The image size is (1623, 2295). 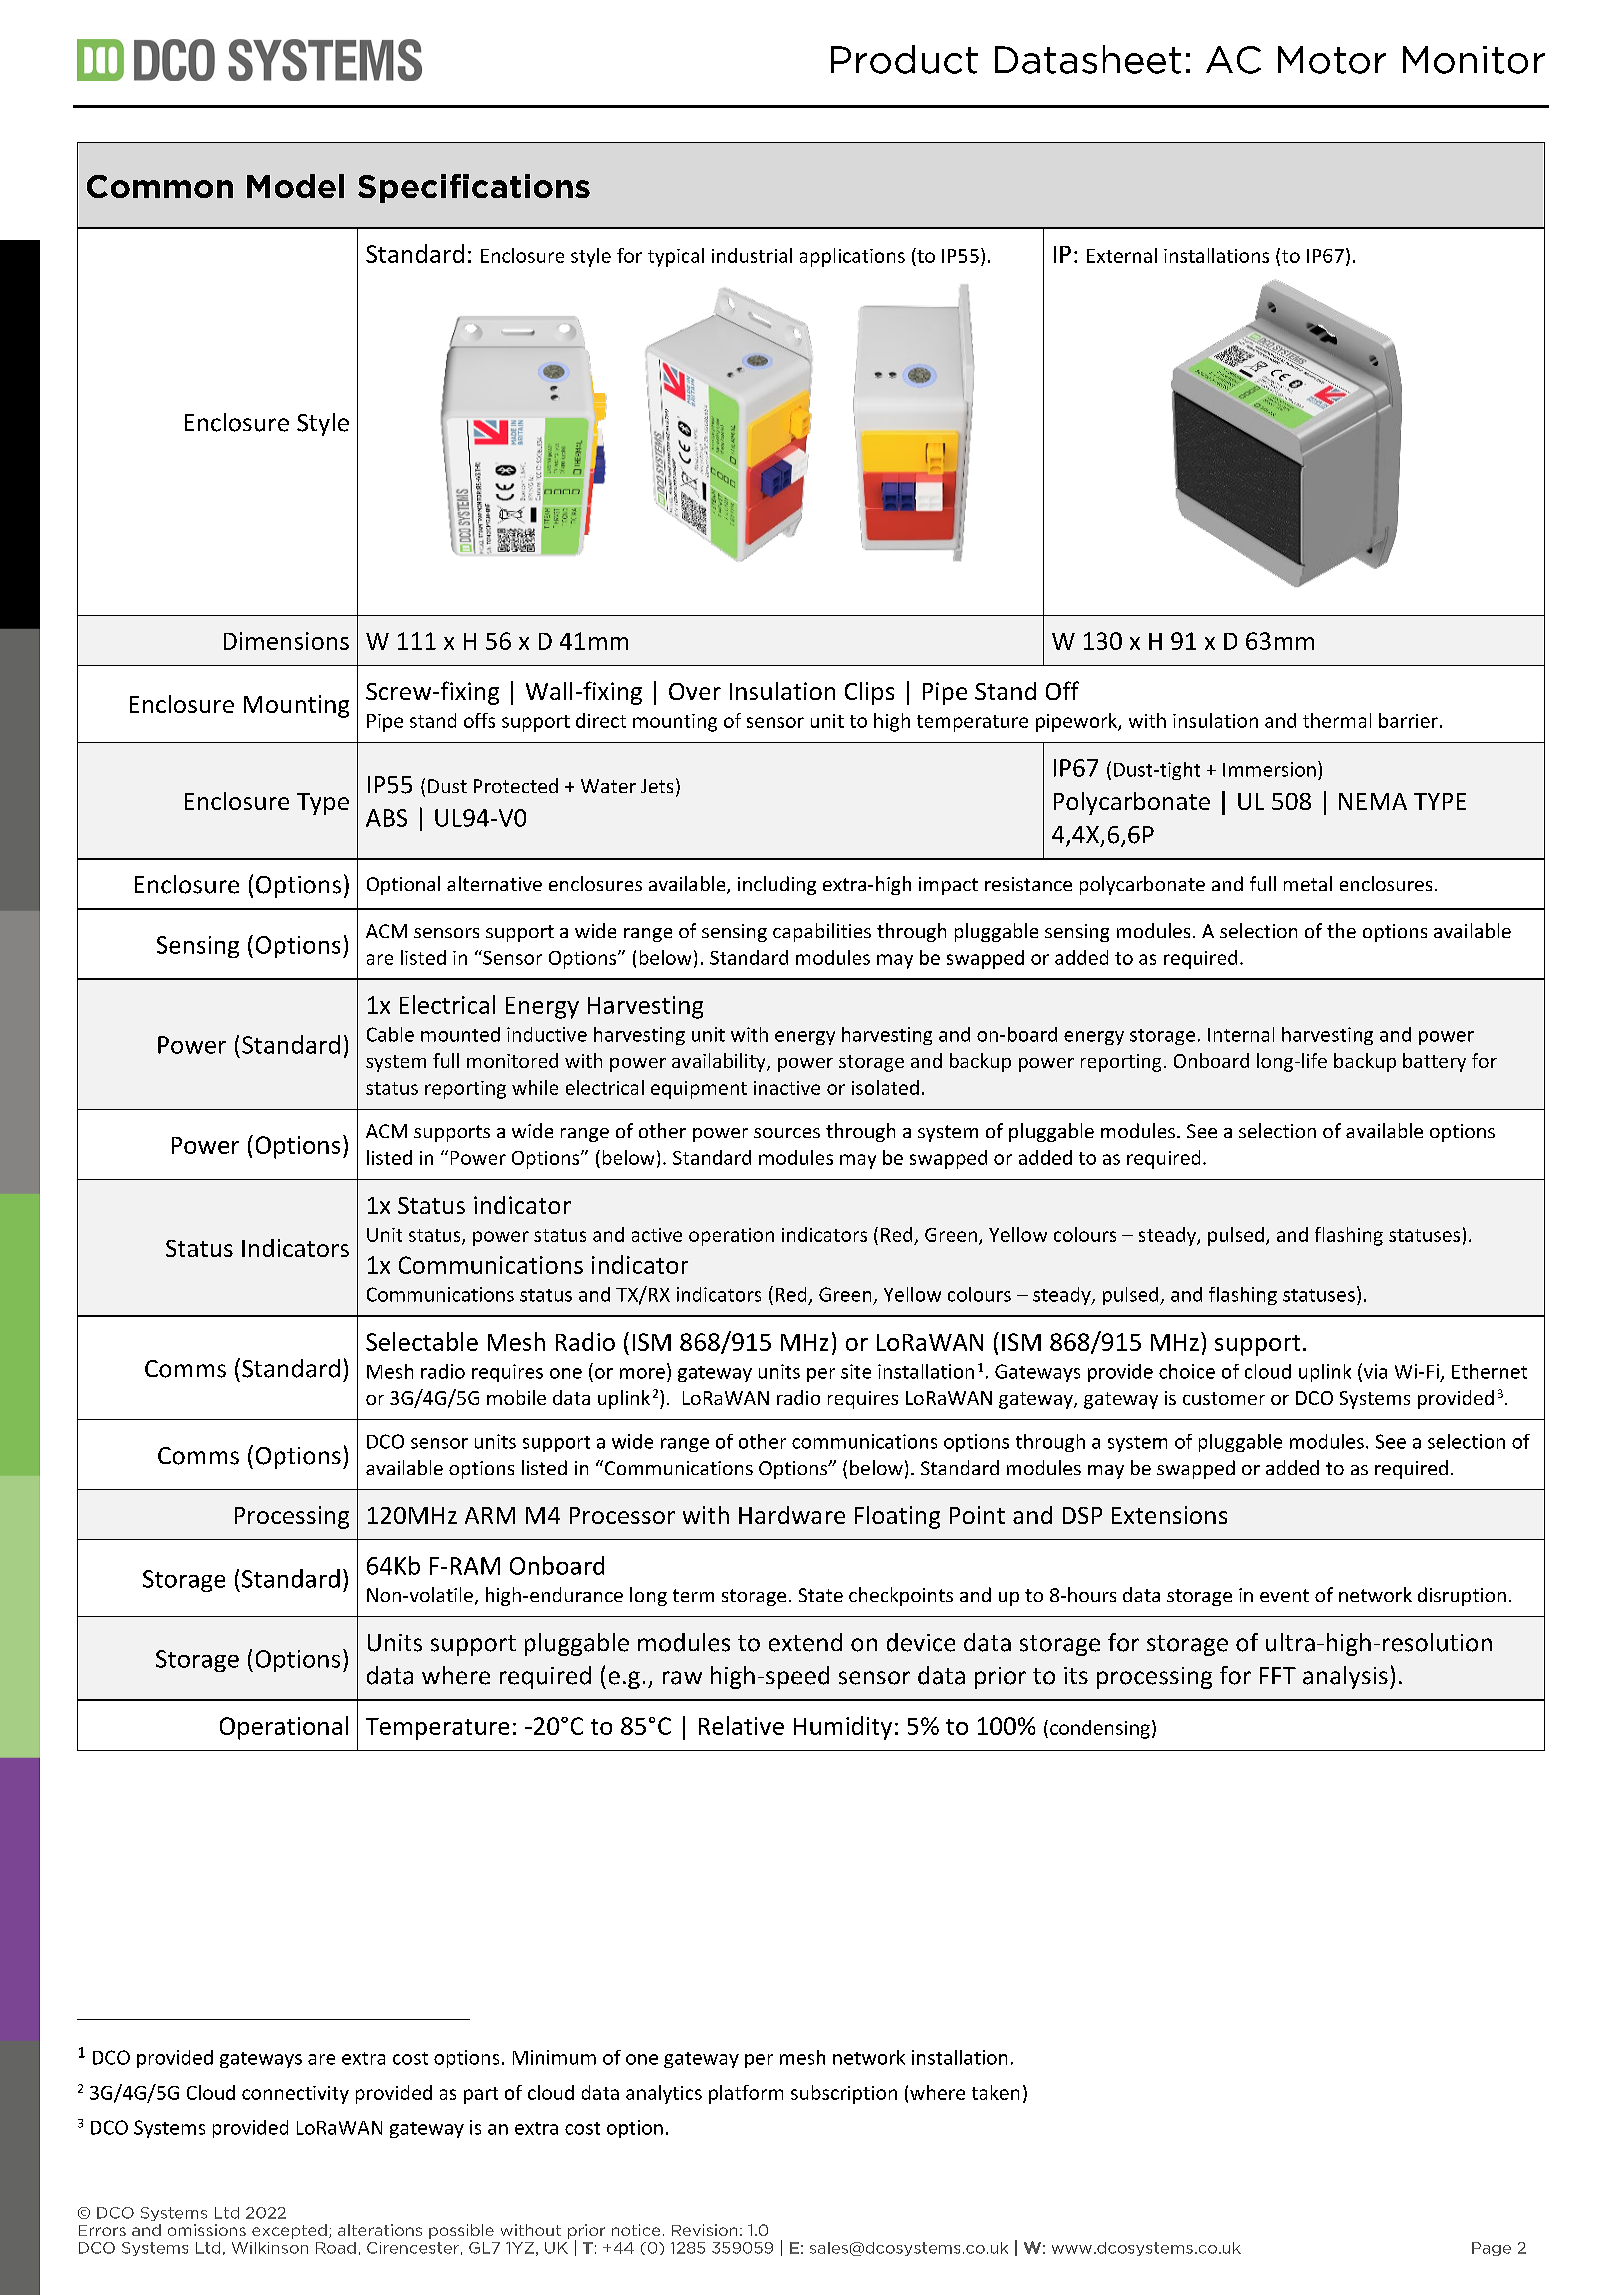 What do you see at coordinates (295, 186) in the screenshot?
I see `Model` at bounding box center [295, 186].
